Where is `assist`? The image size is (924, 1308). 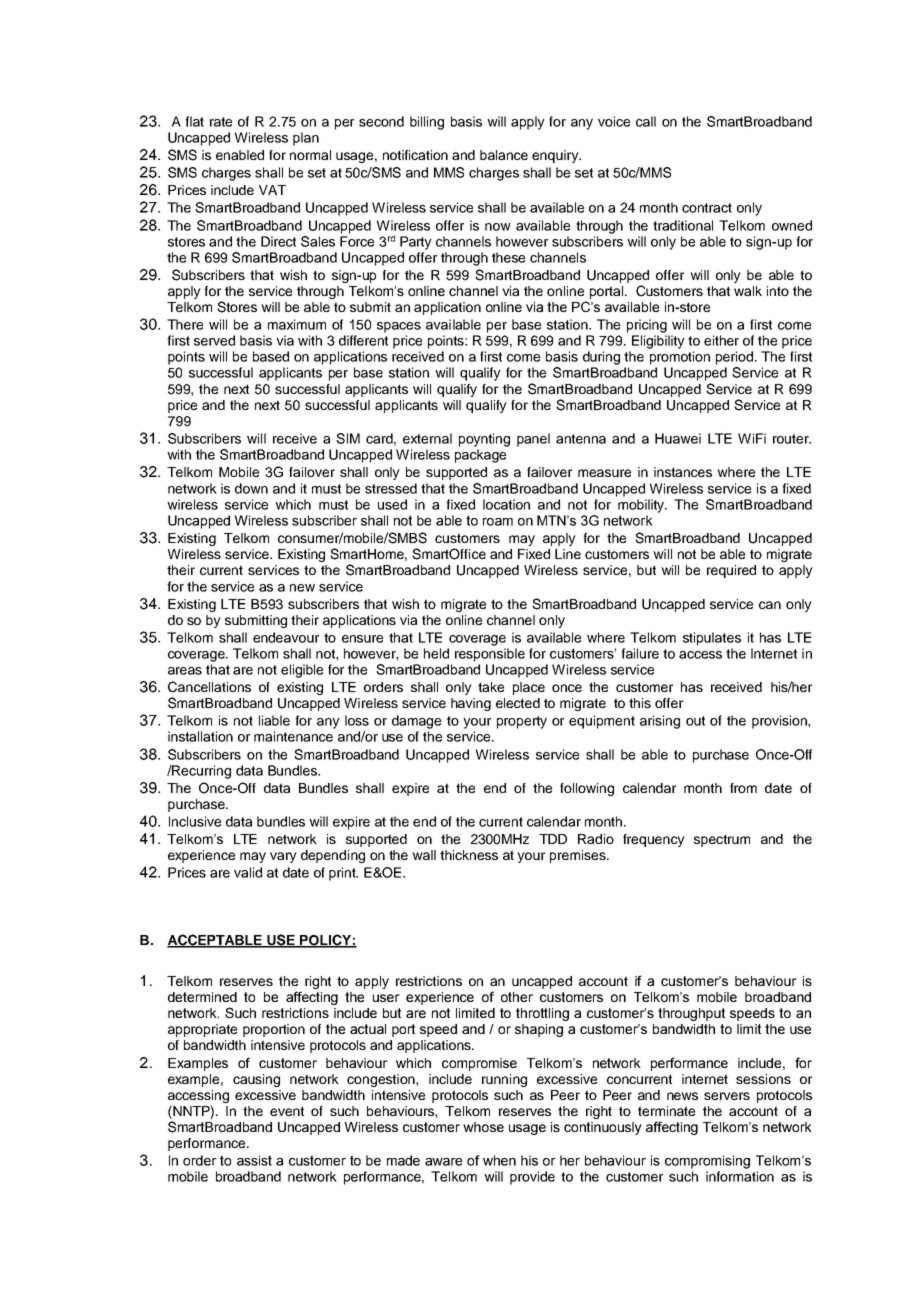 assist is located at coordinates (254, 1160).
